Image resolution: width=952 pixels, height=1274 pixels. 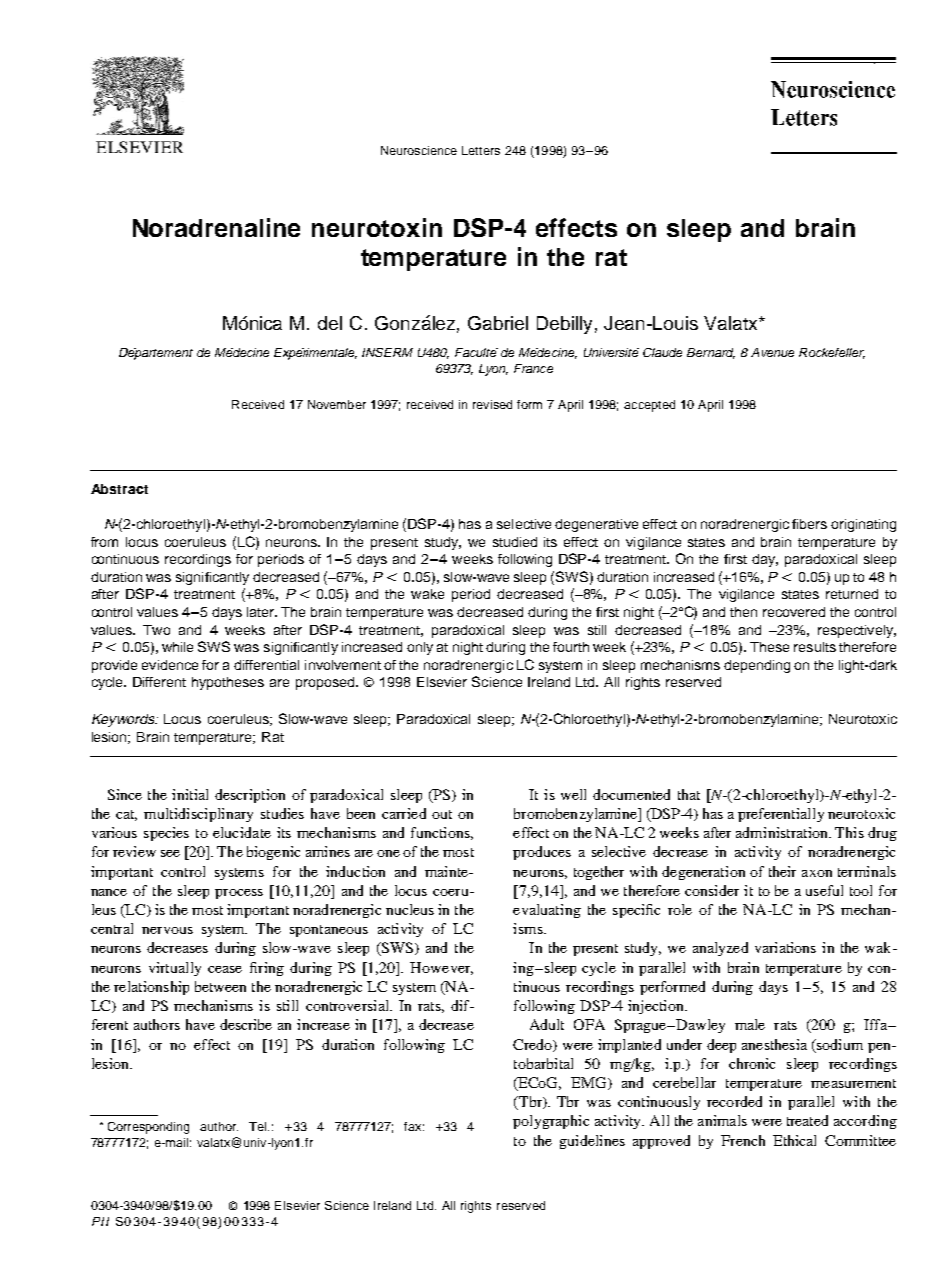 What do you see at coordinates (481, 150) in the screenshot?
I see `Letters` at bounding box center [481, 150].
